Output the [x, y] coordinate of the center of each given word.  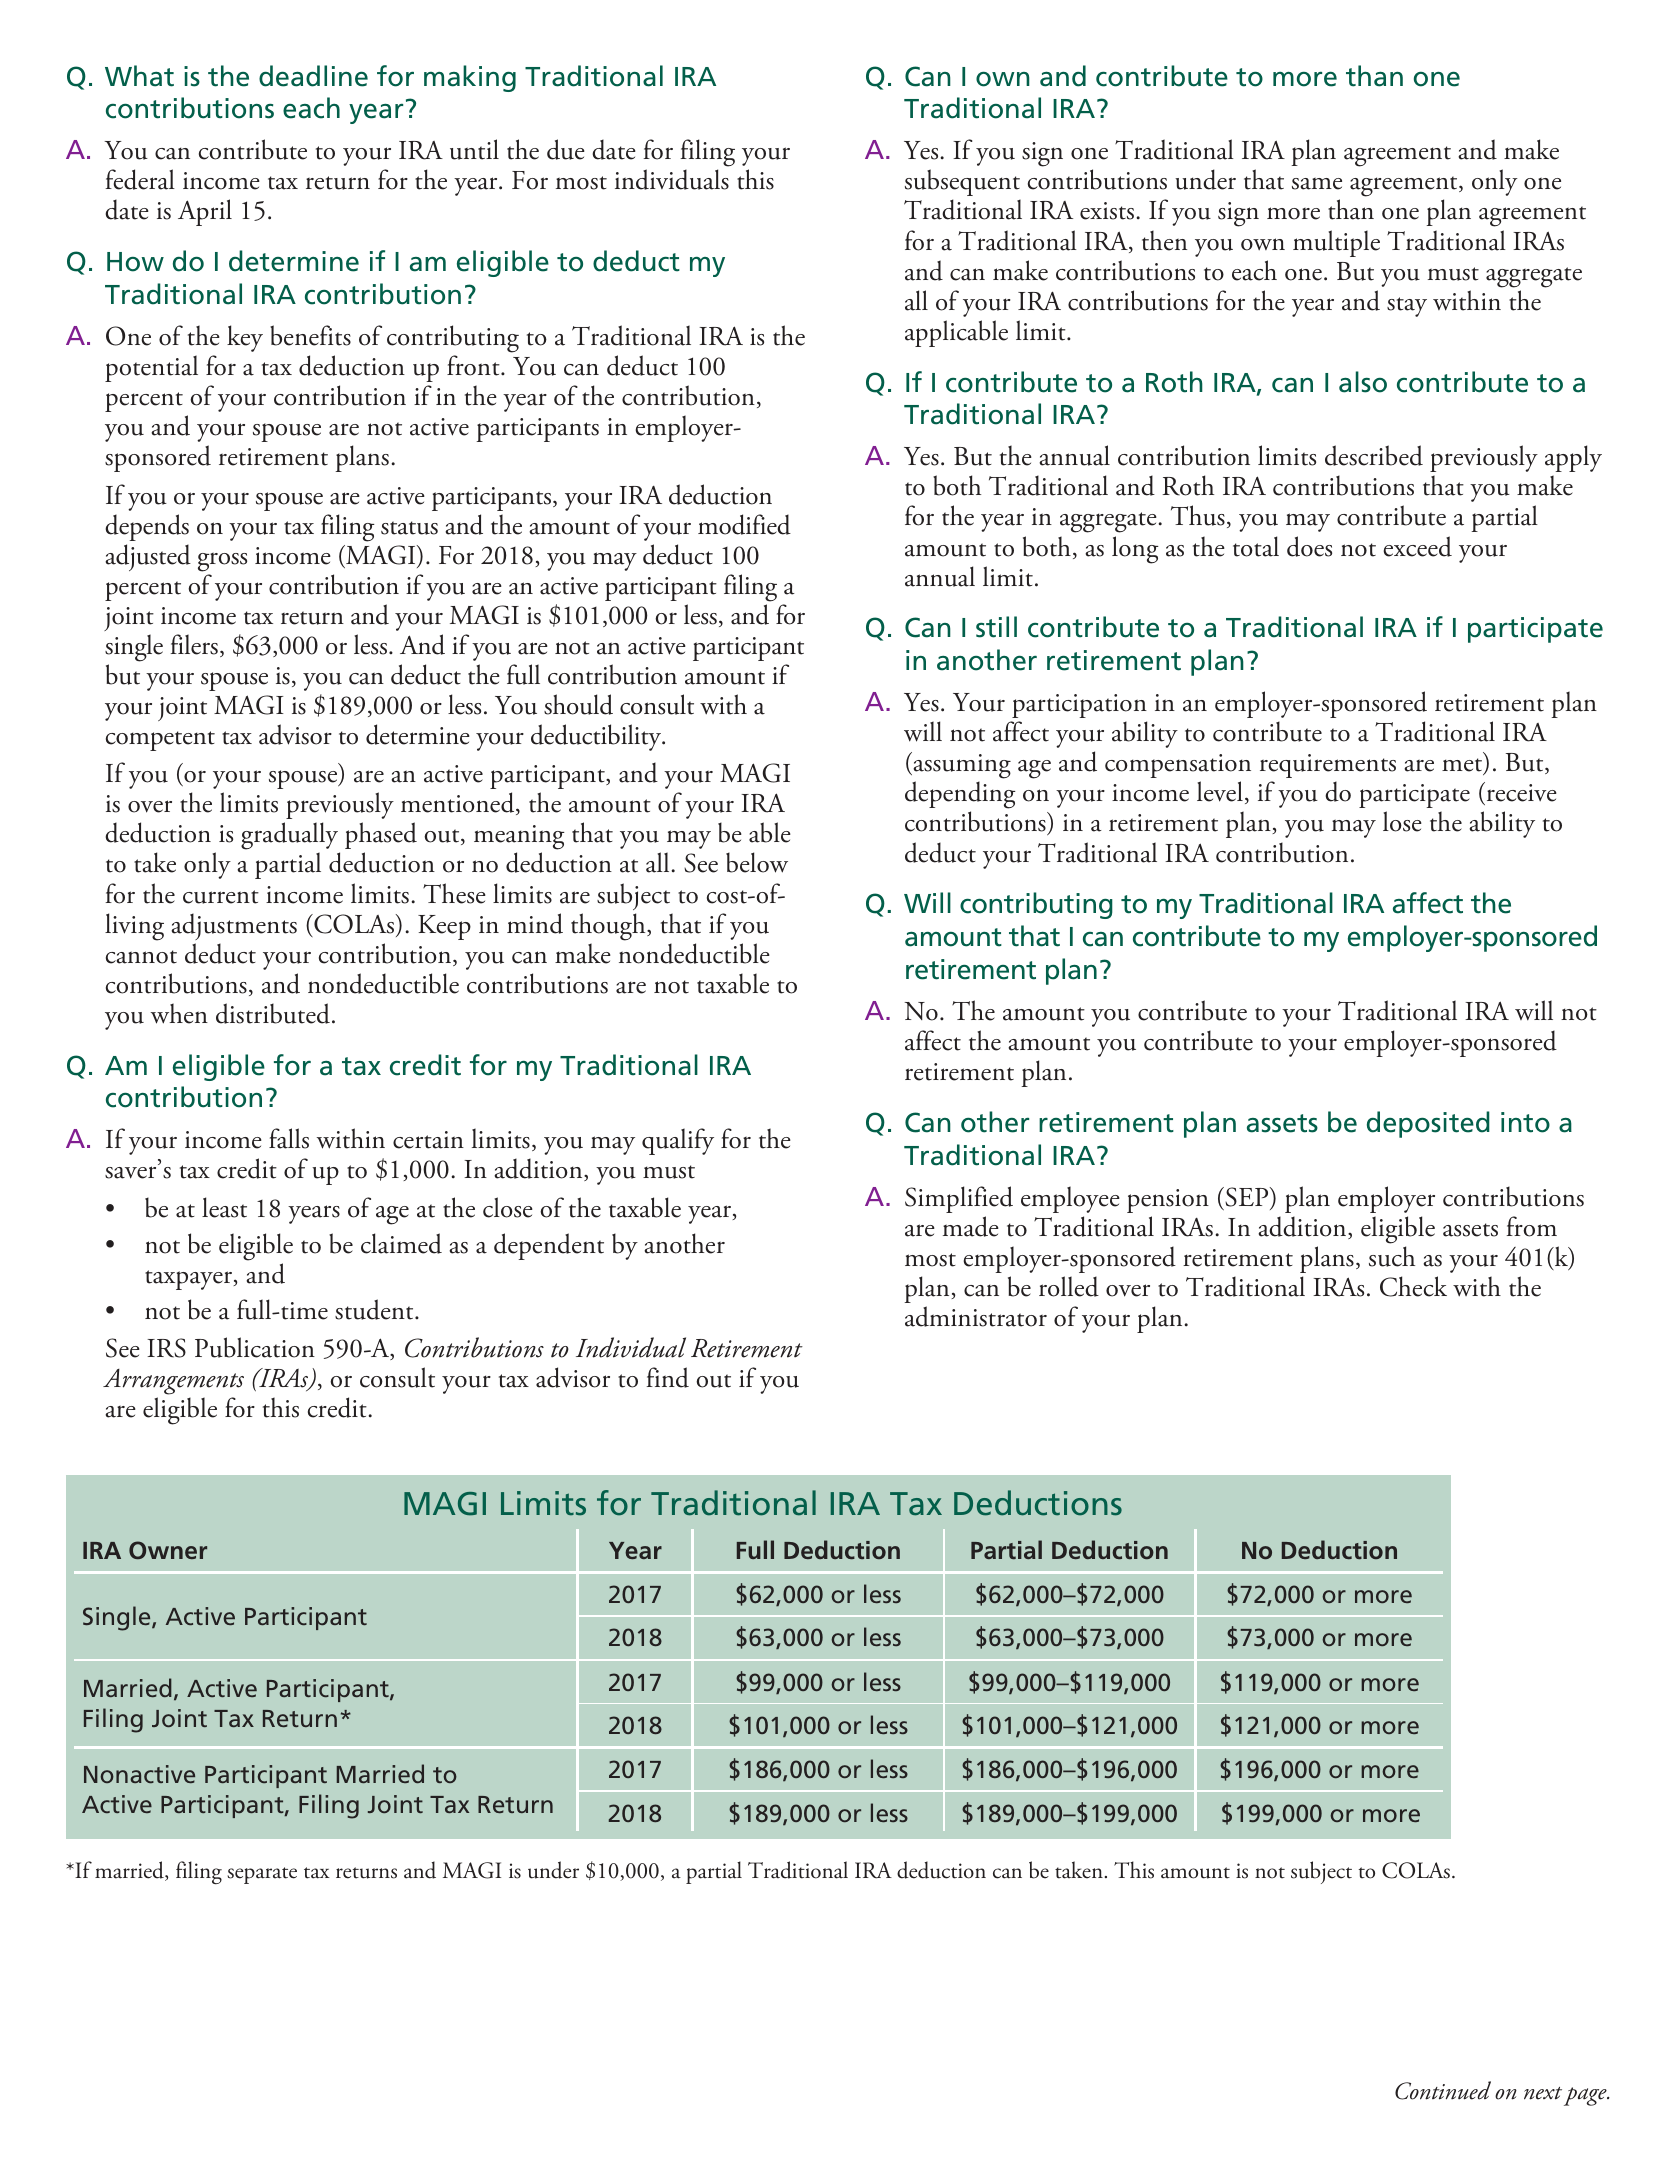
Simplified [959, 1199]
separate [262, 1875]
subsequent [962, 182]
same [1317, 184]
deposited [1428, 1124]
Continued [1443, 2090]
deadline [313, 76]
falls [289, 1138]
